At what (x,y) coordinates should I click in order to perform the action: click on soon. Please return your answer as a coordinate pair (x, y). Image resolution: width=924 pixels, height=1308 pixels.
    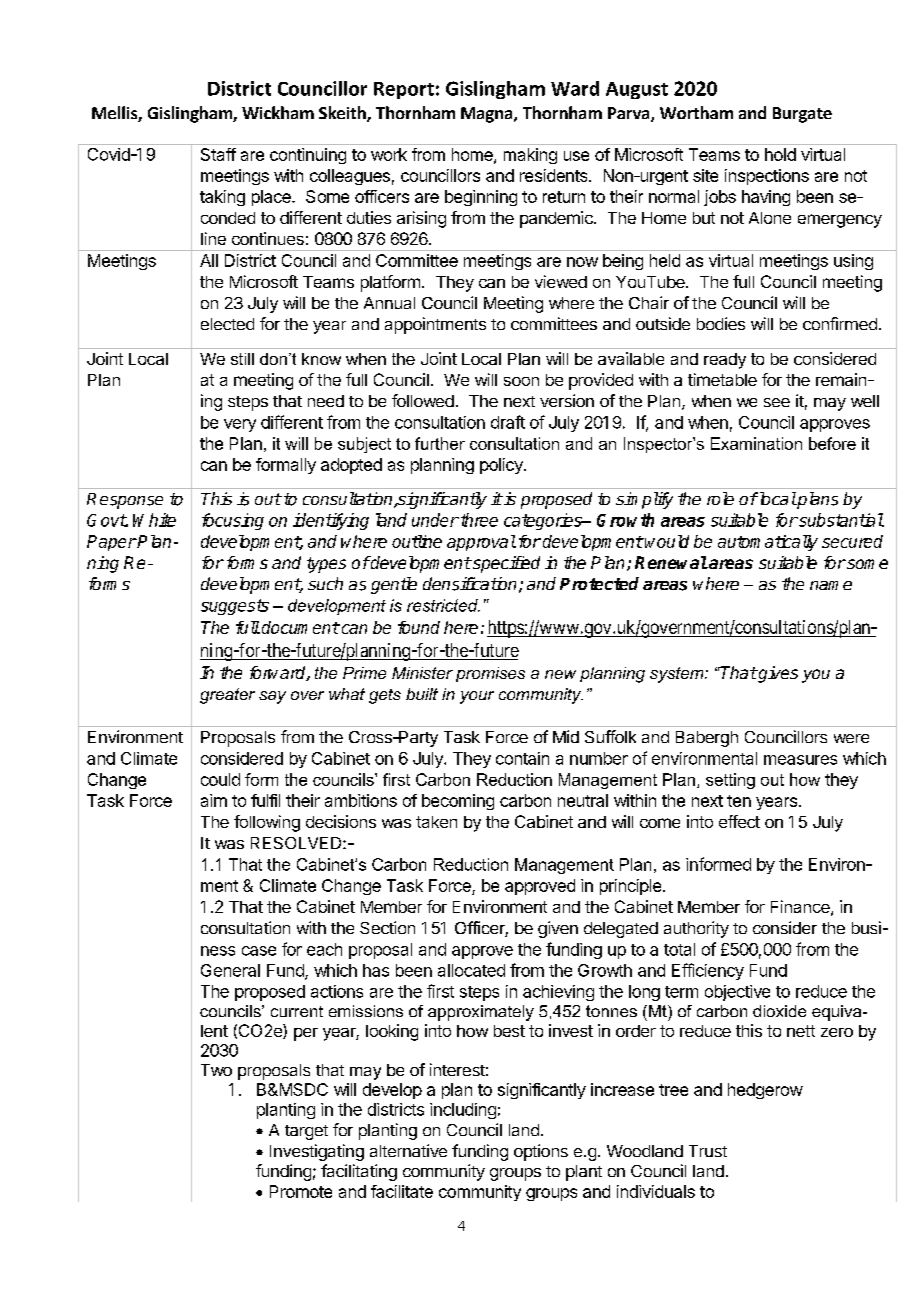
    Looking at the image, I should click on (521, 381).
